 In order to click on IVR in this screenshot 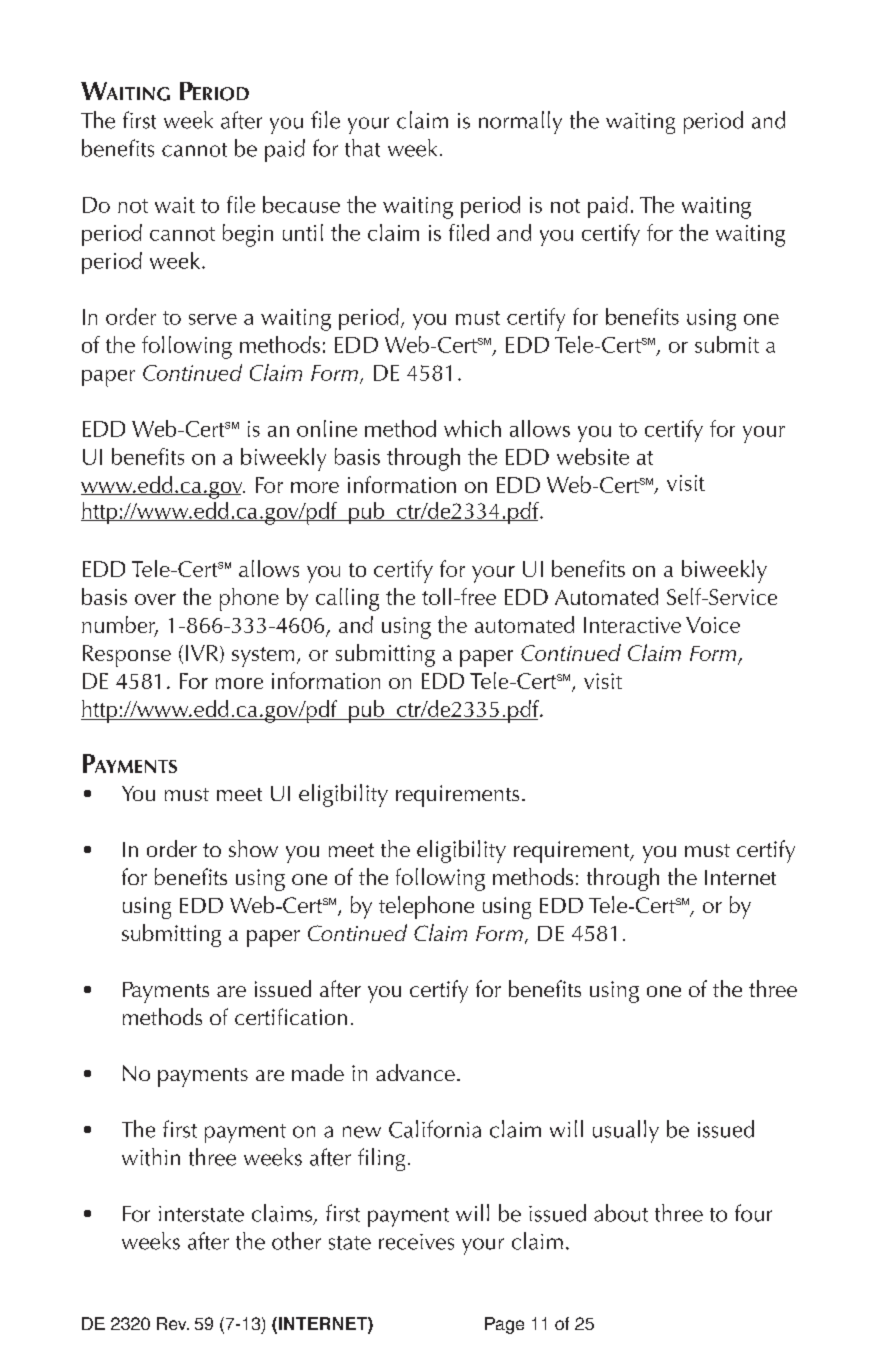, I will do `click(203, 654)`.
